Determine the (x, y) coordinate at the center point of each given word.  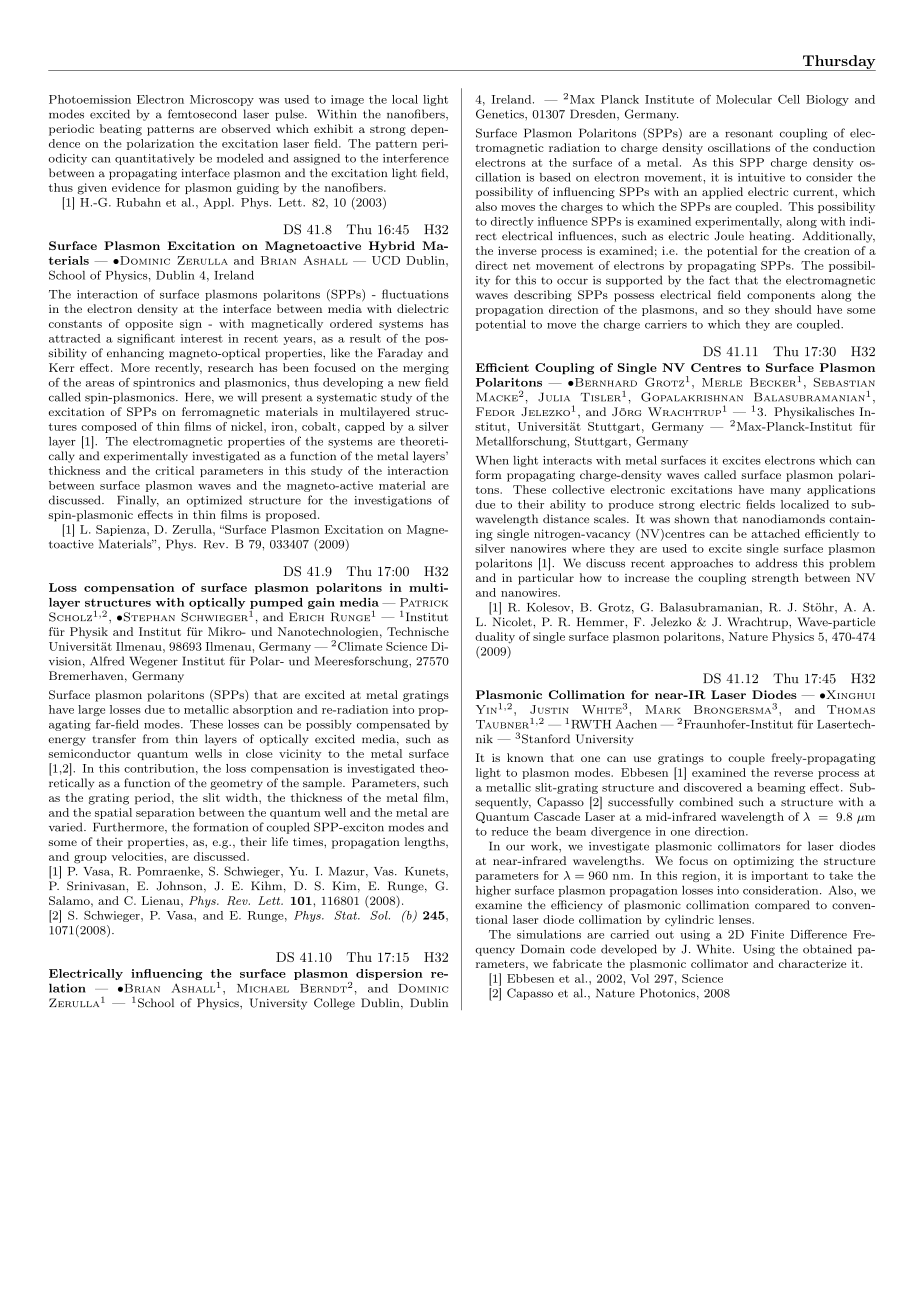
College (334, 1004)
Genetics (501, 114)
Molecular (744, 99)
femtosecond (202, 114)
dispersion (389, 974)
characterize (812, 963)
